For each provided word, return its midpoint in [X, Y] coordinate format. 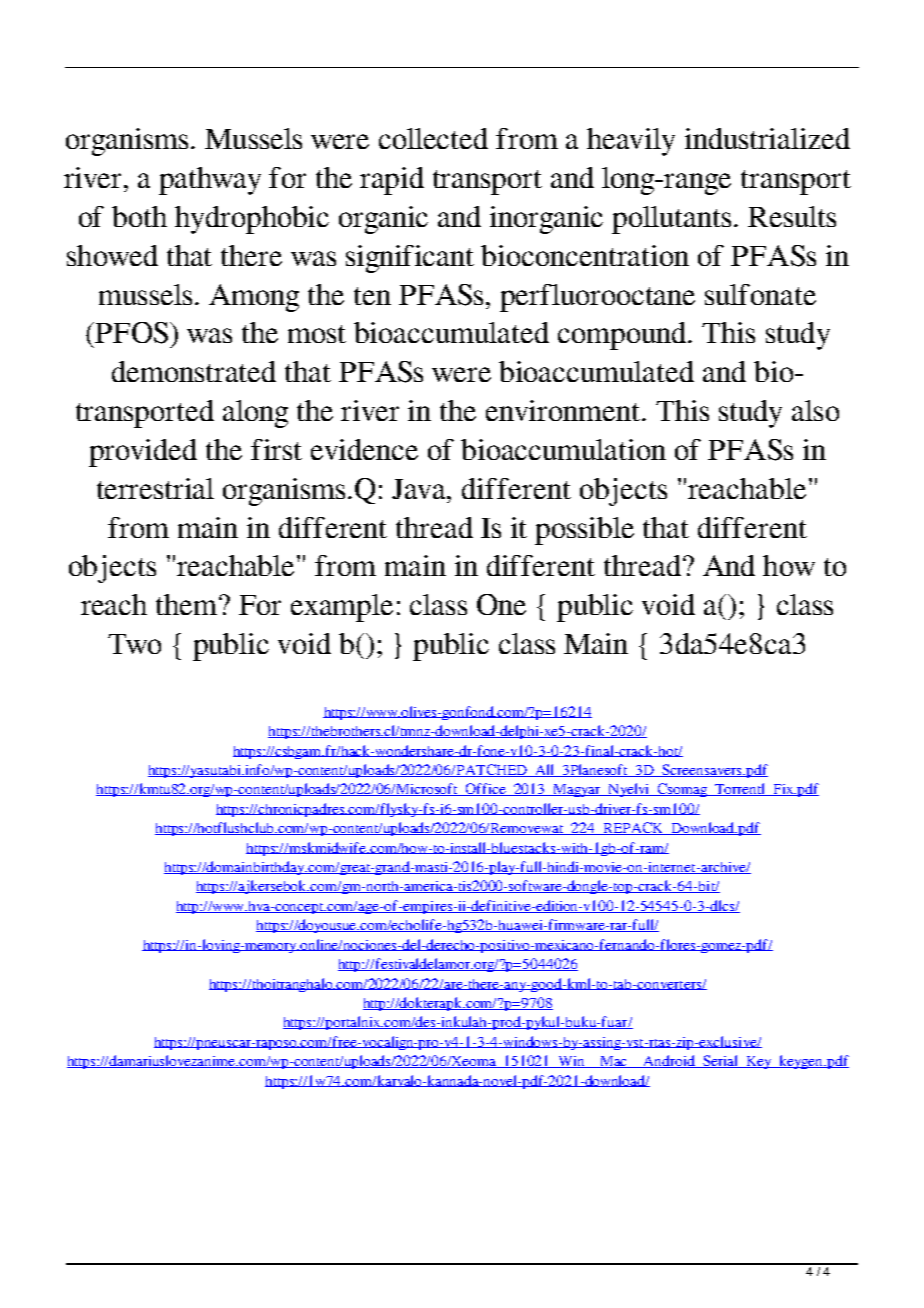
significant [410, 259]
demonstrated [194, 371]
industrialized [767, 138]
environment [564, 410]
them [188, 604]
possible [584, 531]
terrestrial [155, 488]
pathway [210, 181]
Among [254, 298]
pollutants [671, 220]
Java [420, 489]
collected [433, 138]
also [815, 410]
